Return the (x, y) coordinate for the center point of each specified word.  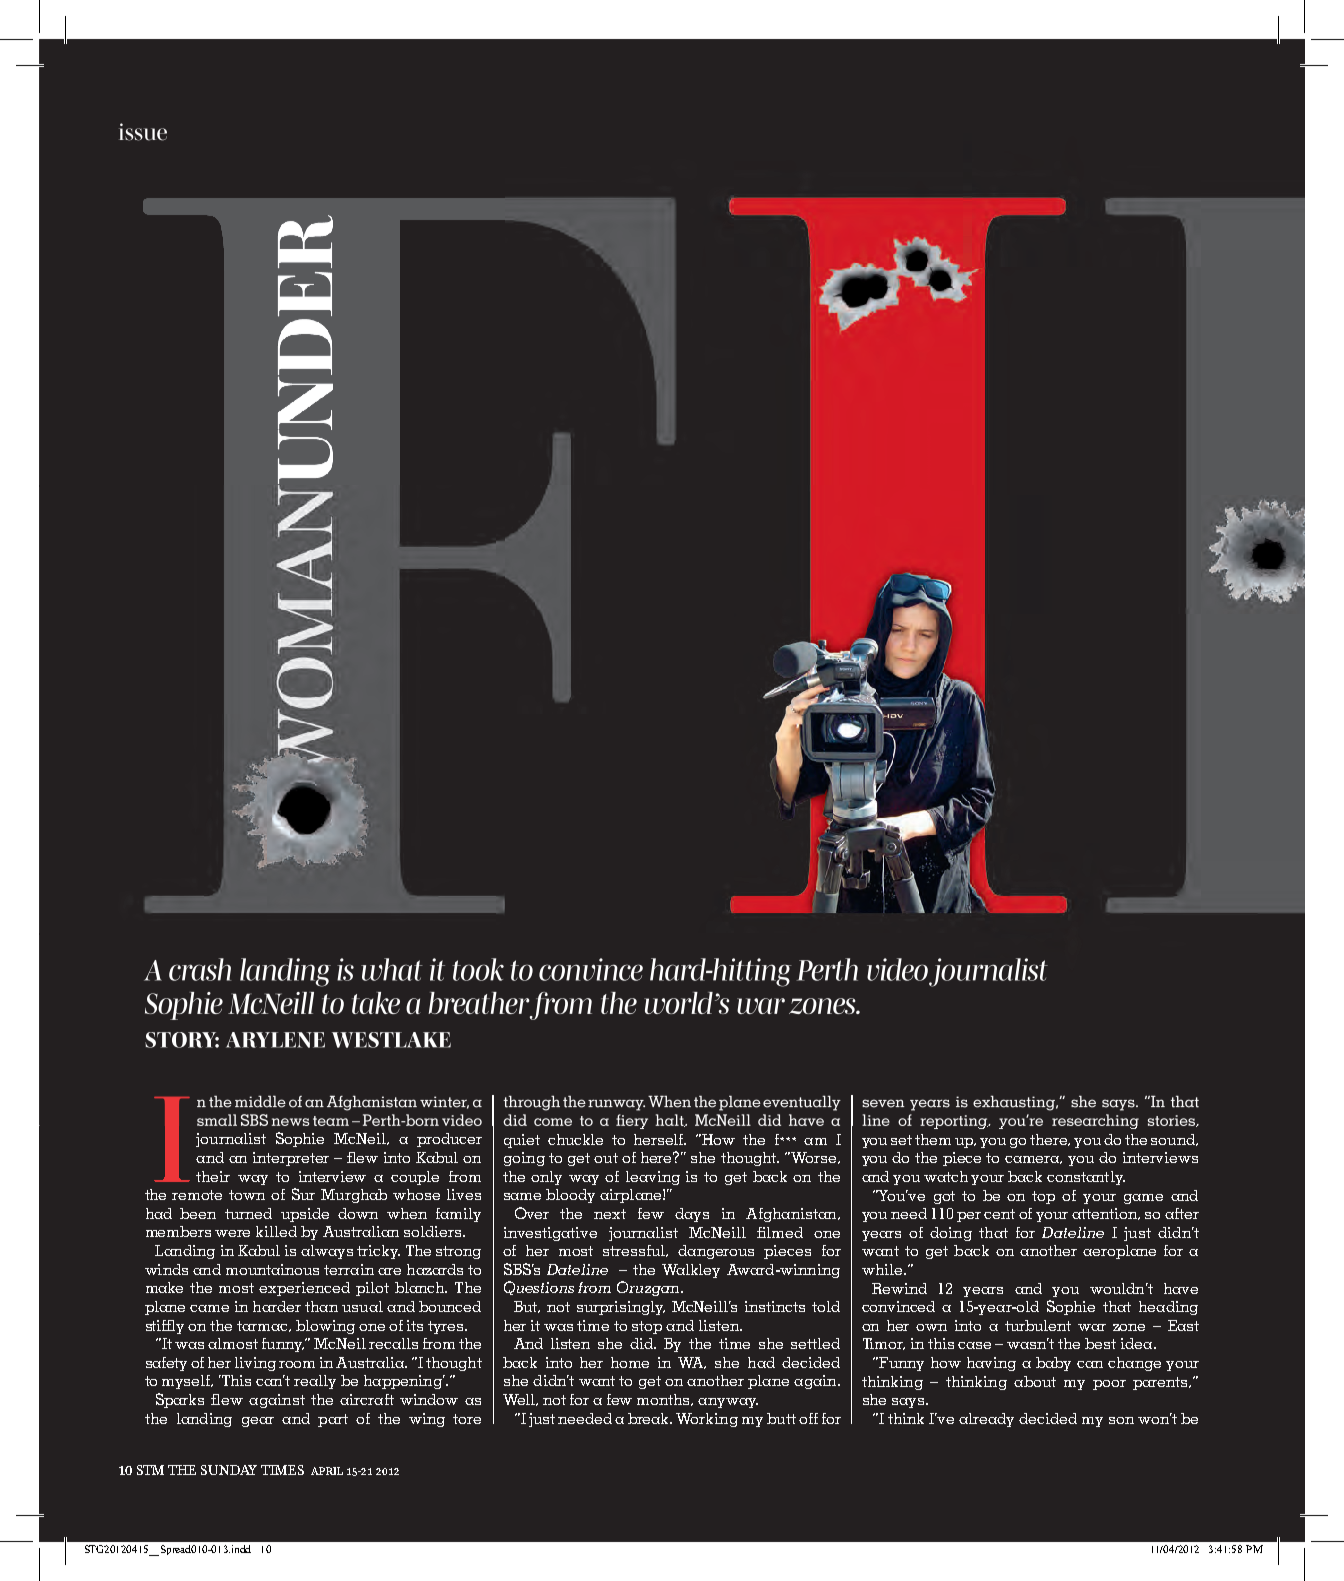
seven (883, 1103)
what (392, 969)
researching (1095, 1121)
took (478, 969)
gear (258, 1422)
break (650, 1418)
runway (616, 1105)
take (376, 1003)
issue (143, 132)
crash (200, 969)
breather (479, 1003)
